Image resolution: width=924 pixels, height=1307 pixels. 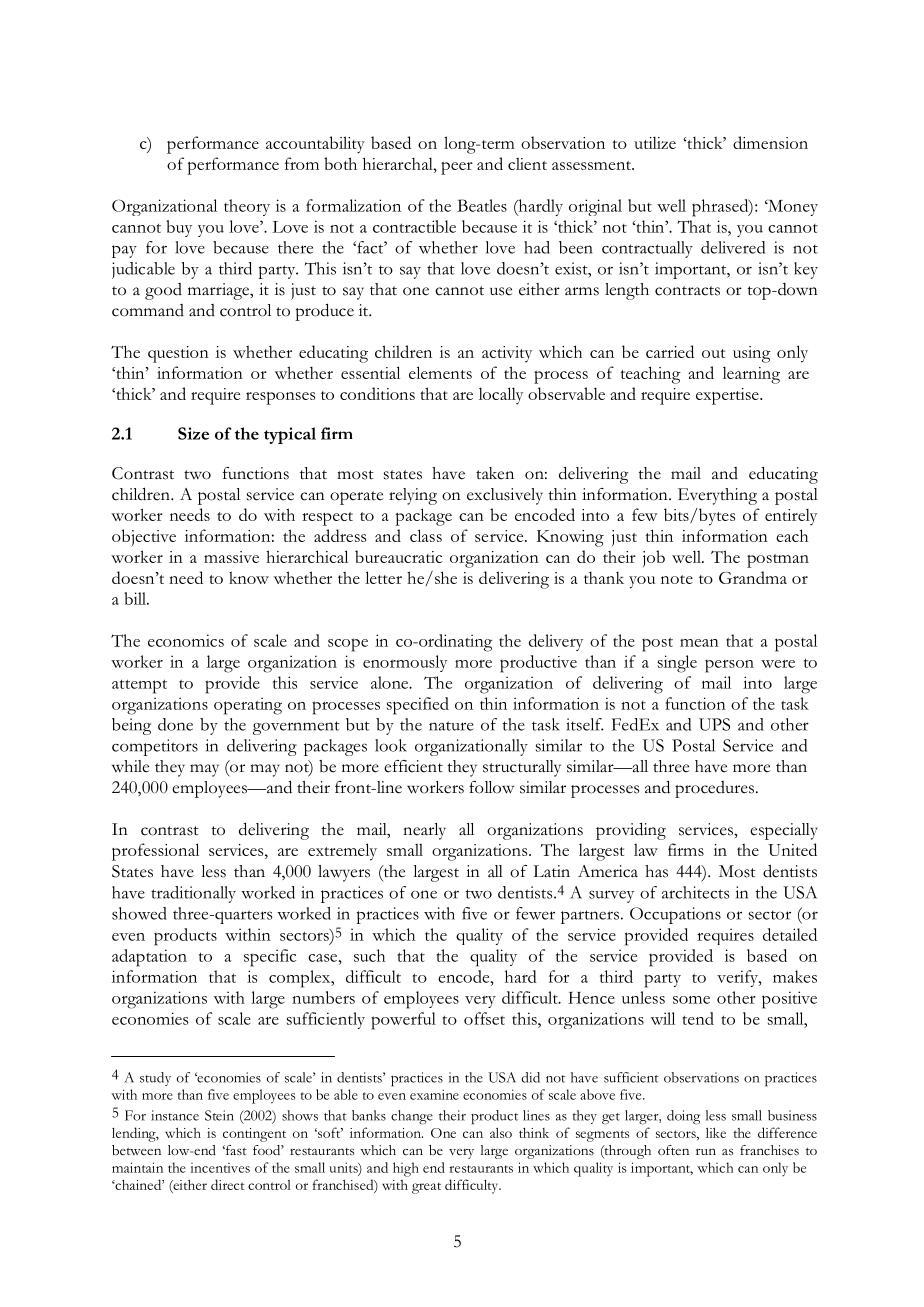 I want to click on economics, so click(x=186, y=640).
